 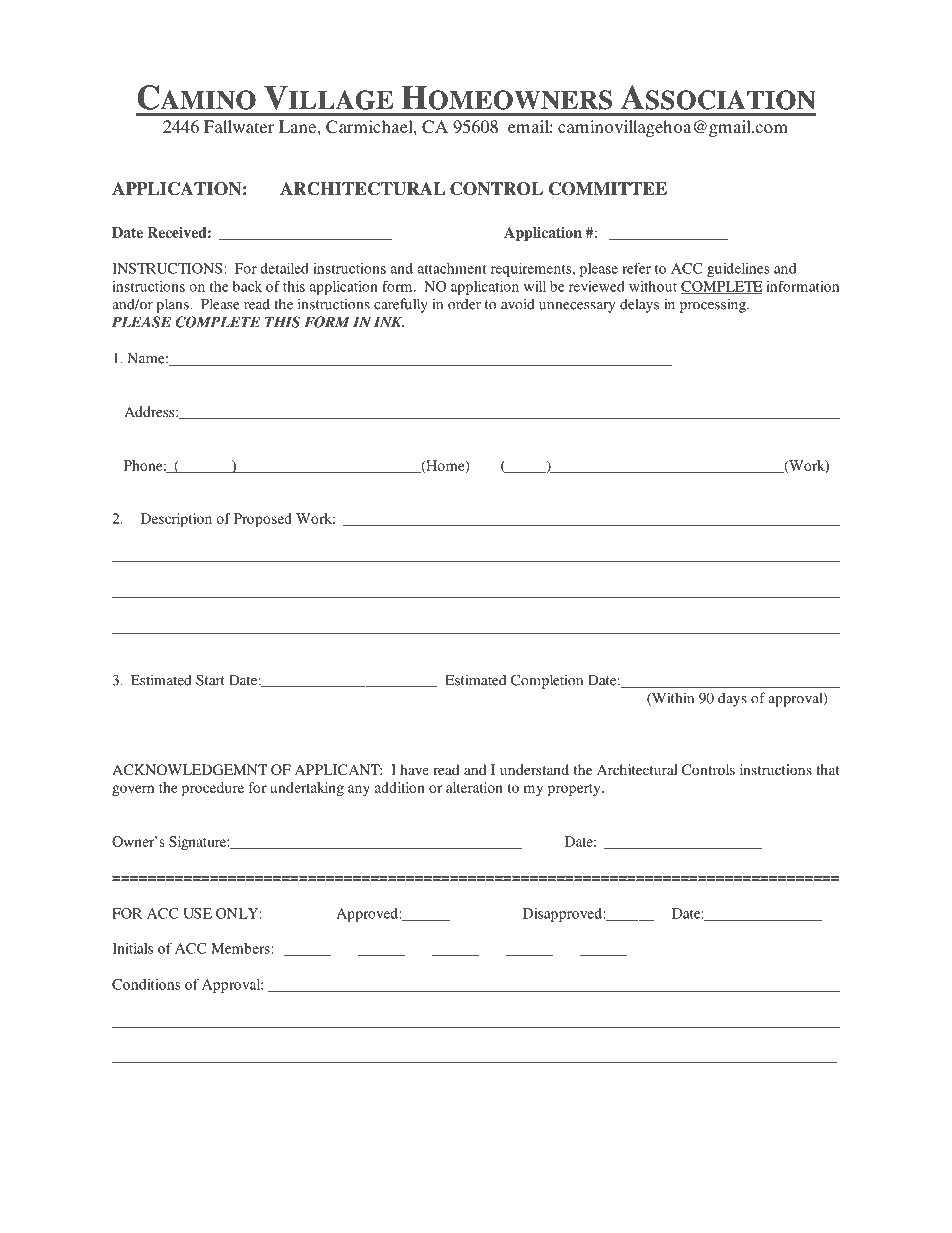 I want to click on Description, so click(x=176, y=520).
